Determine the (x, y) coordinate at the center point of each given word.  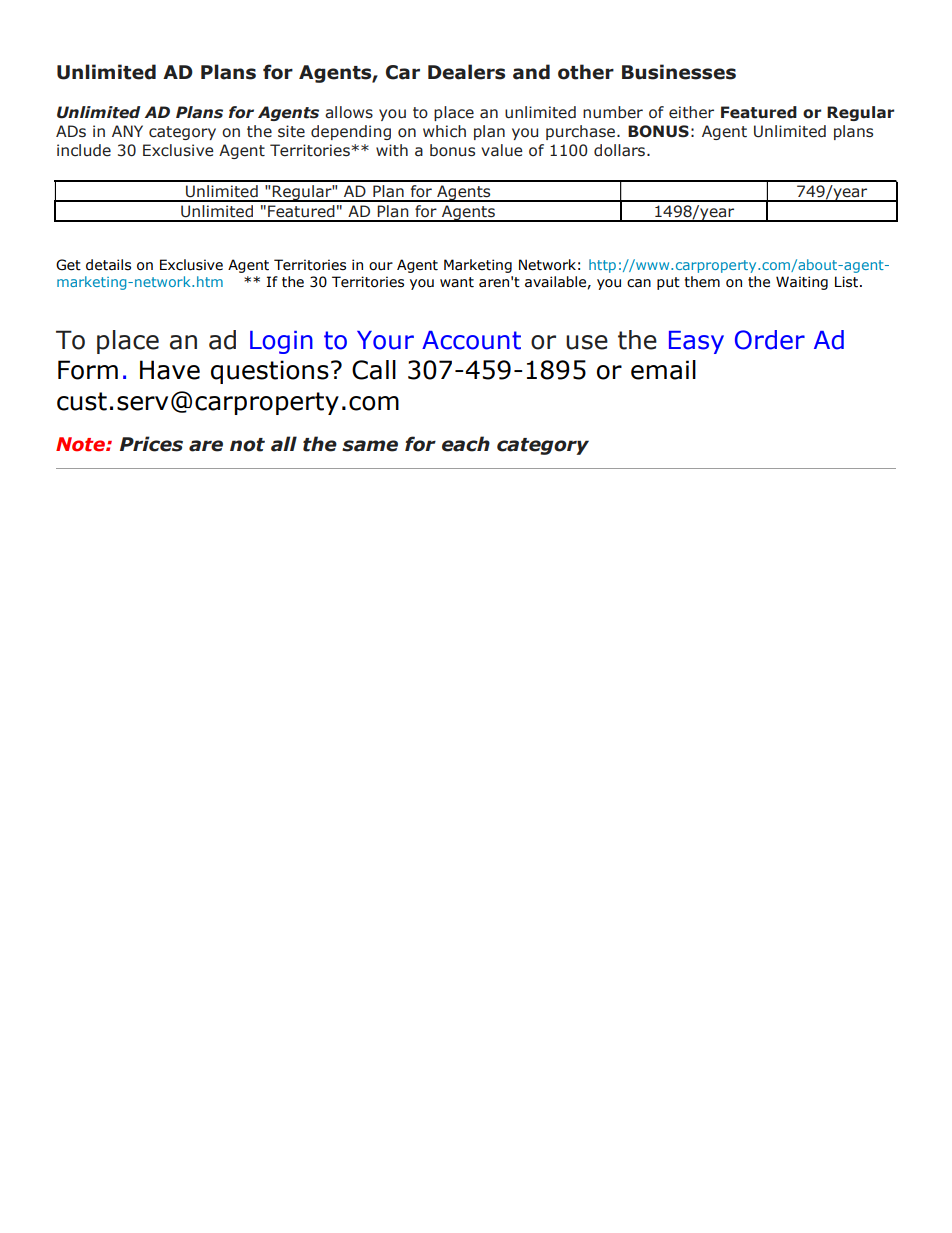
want (457, 282)
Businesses (679, 72)
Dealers (466, 72)
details (108, 265)
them (702, 282)
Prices (151, 444)
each (466, 444)
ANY (127, 131)
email (663, 370)
